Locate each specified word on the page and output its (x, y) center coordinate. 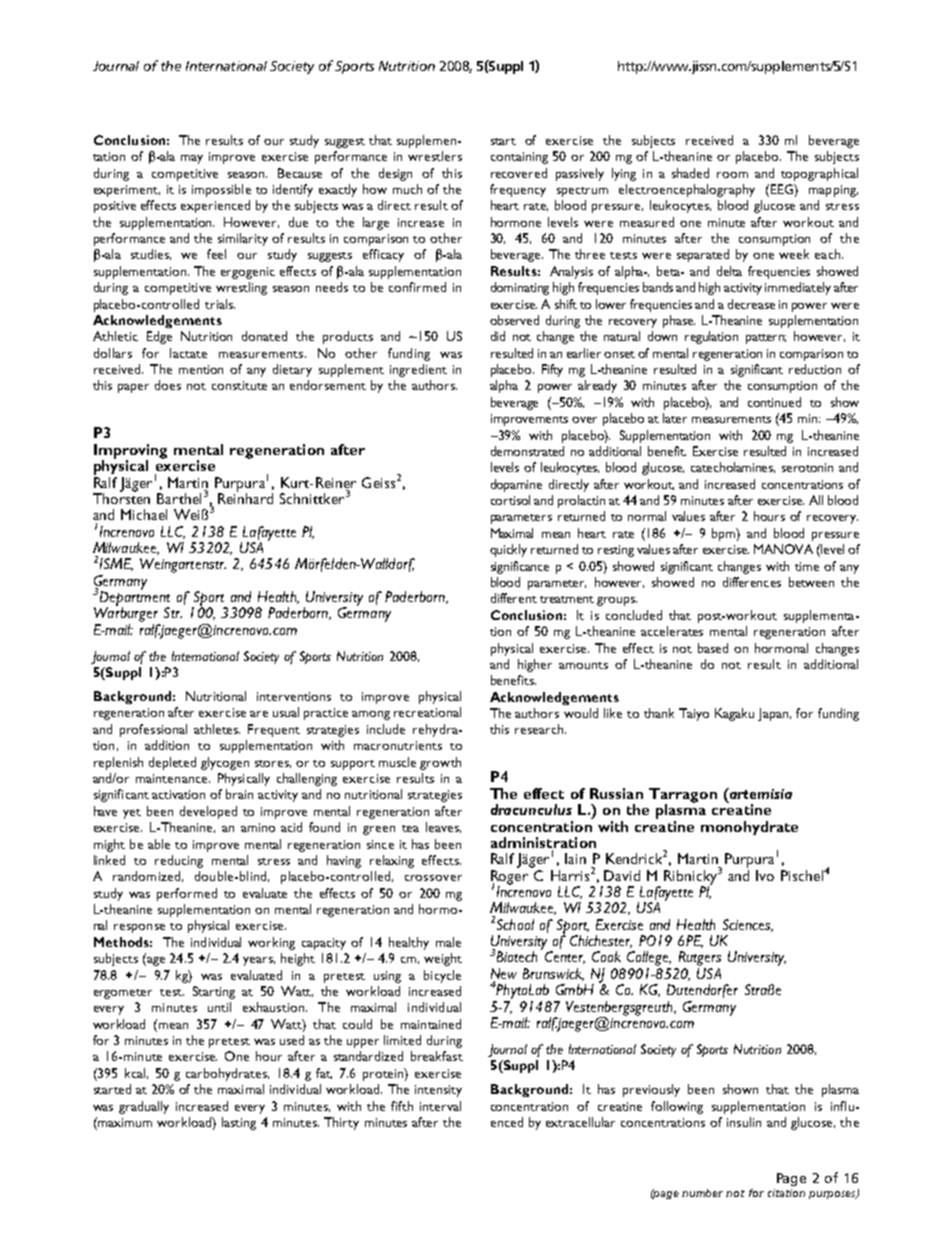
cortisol (510, 500)
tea (410, 828)
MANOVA (783, 549)
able (159, 844)
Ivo (765, 875)
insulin (744, 1122)
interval (440, 1106)
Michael (144, 514)
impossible (221, 190)
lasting (239, 1123)
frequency (518, 190)
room (732, 175)
